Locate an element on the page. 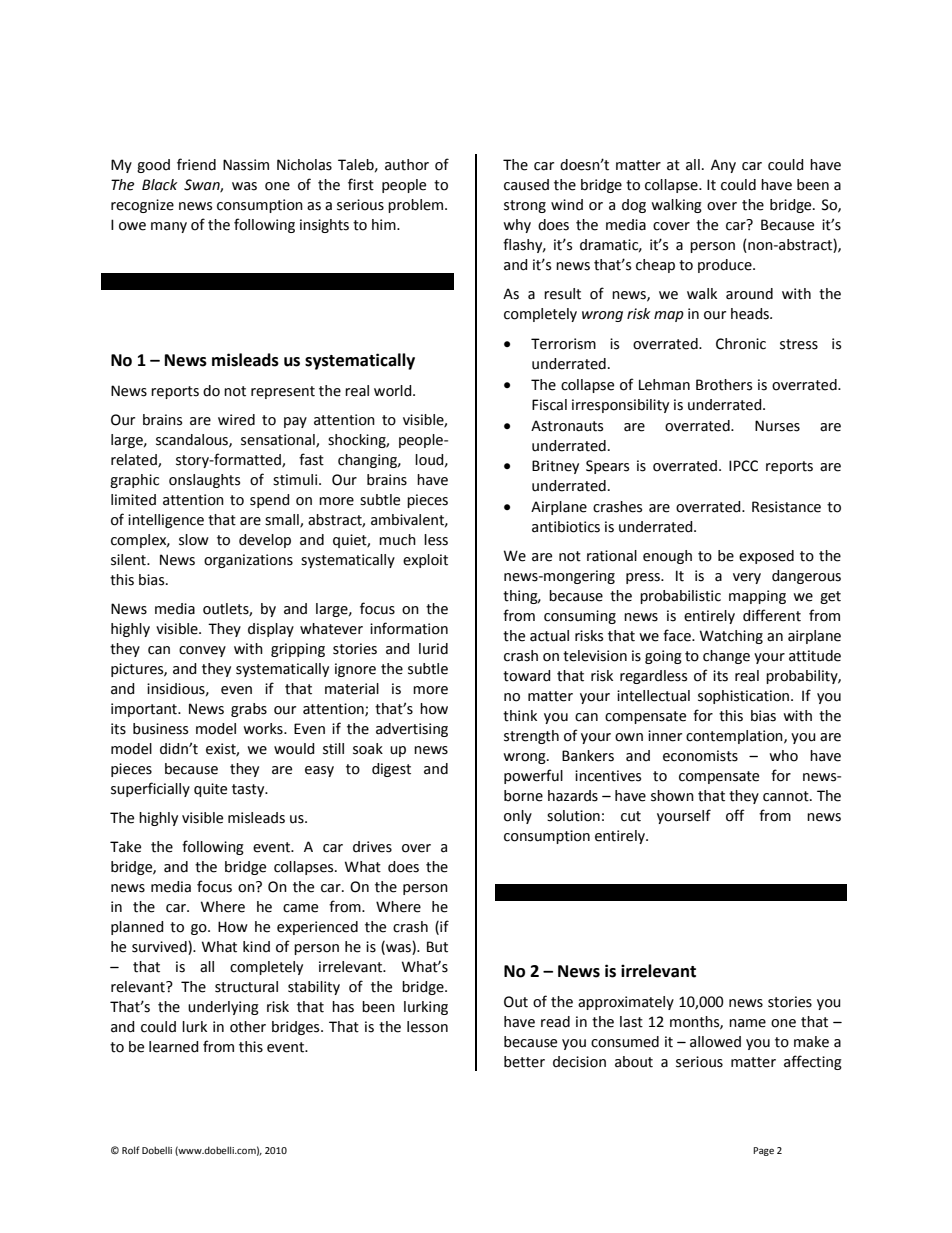 This image has height=1233, width=952. Page is located at coordinates (763, 1151).
